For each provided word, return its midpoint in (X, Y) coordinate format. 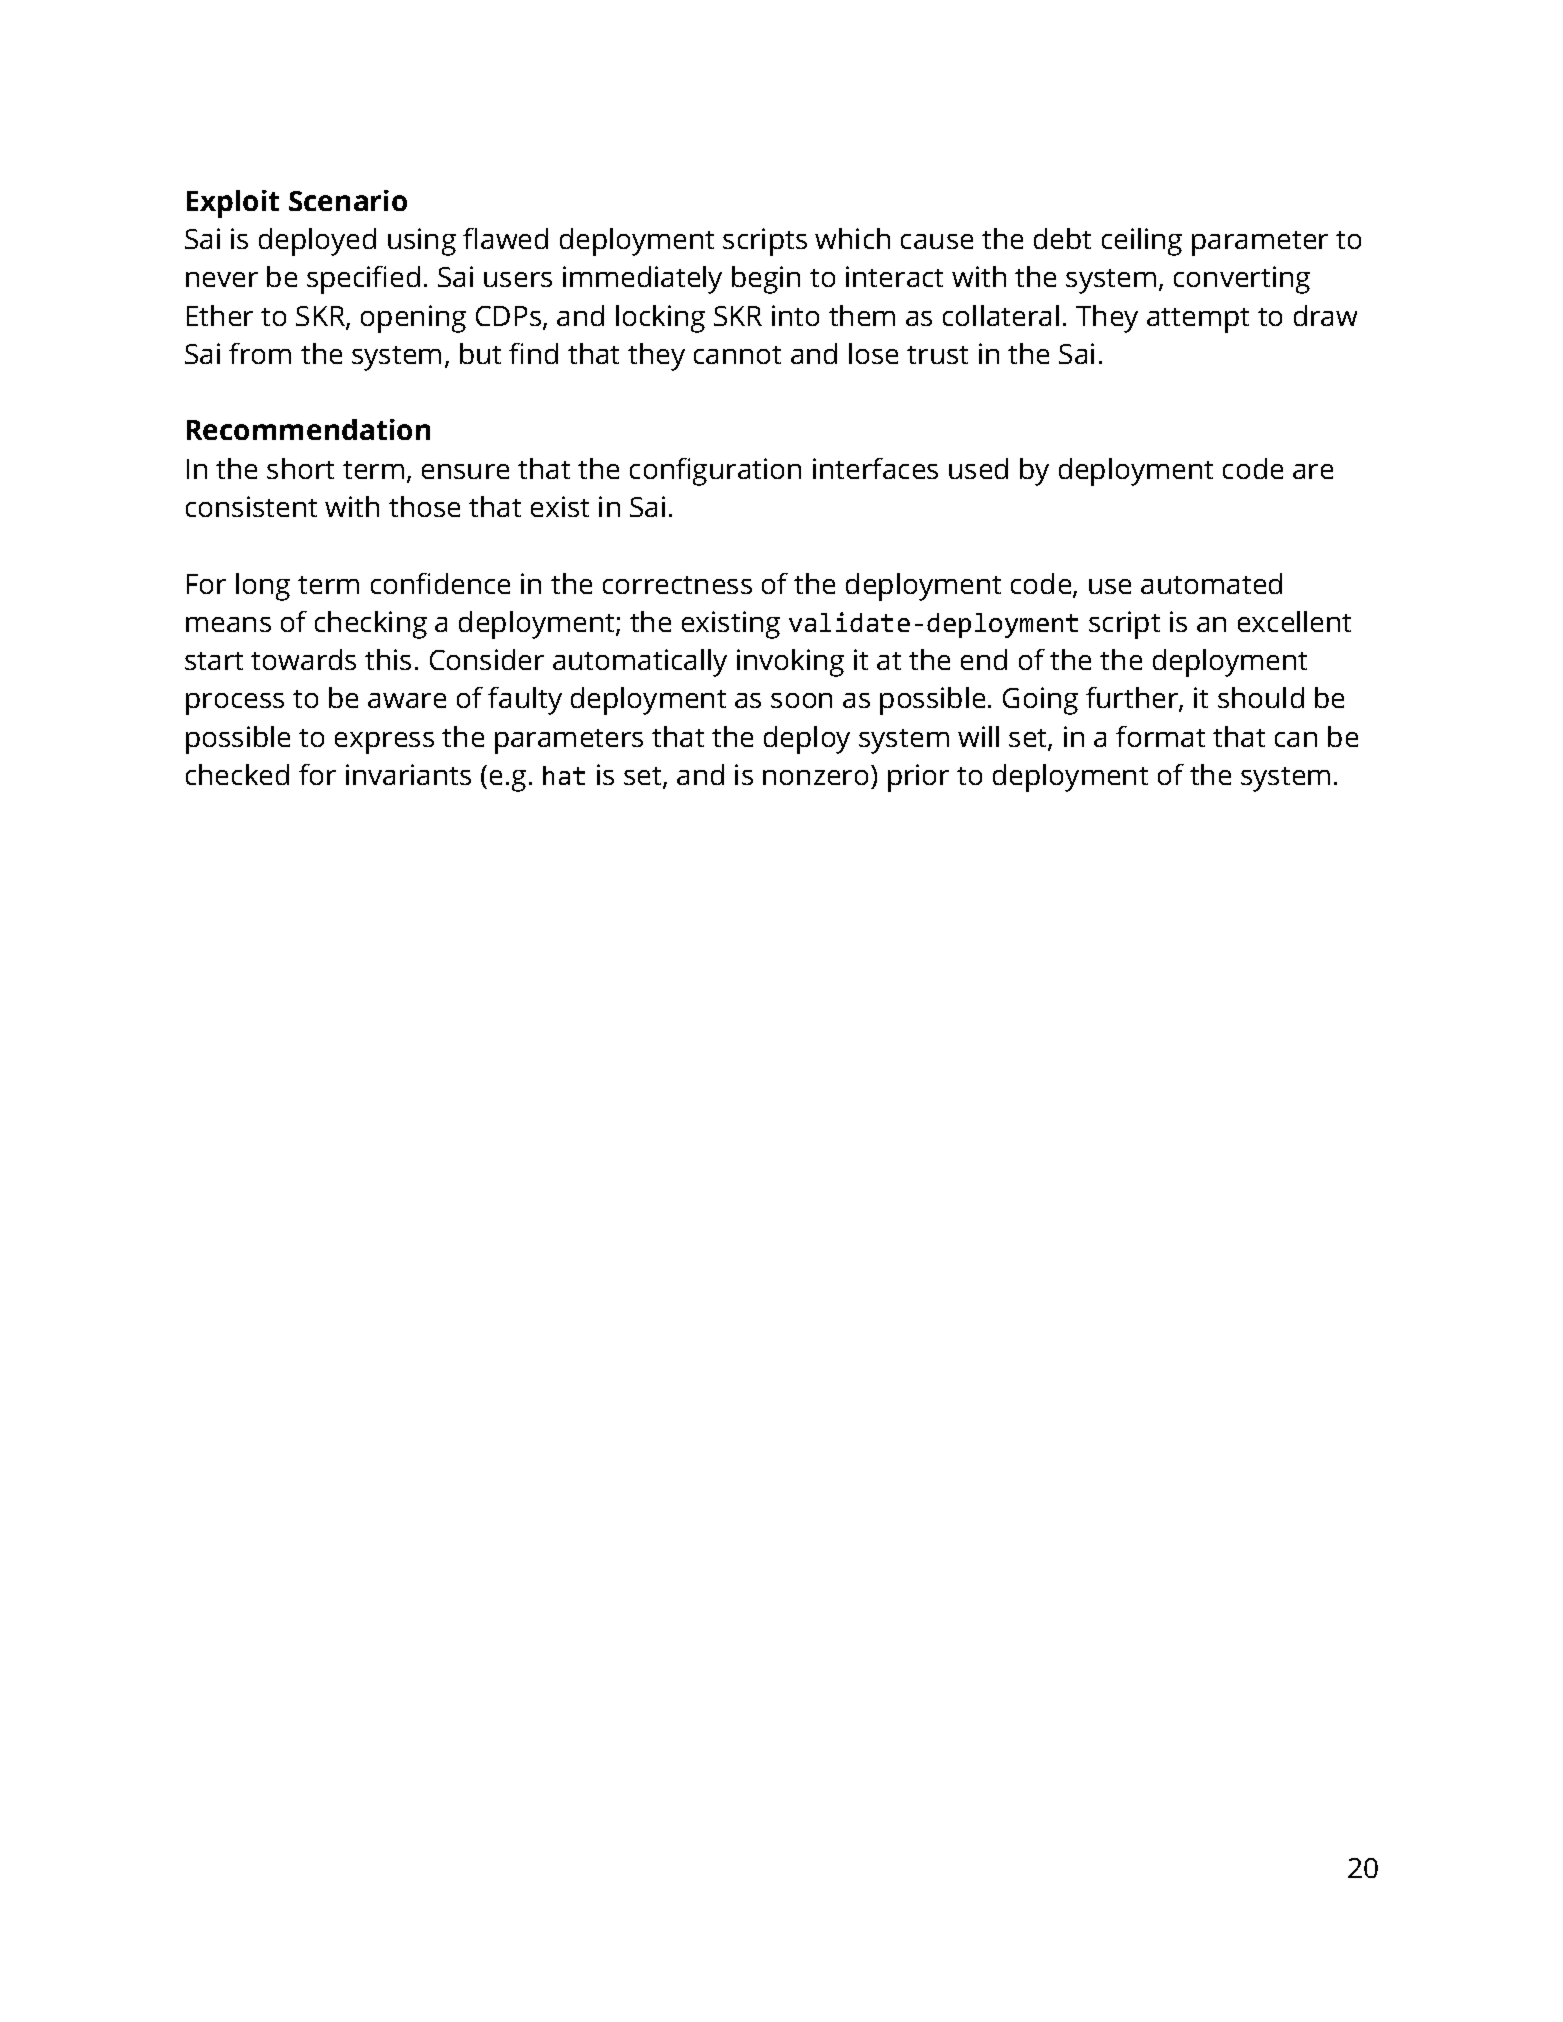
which (852, 238)
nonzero (815, 777)
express (384, 743)
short (300, 468)
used (978, 468)
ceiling (1142, 242)
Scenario (348, 200)
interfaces (875, 468)
